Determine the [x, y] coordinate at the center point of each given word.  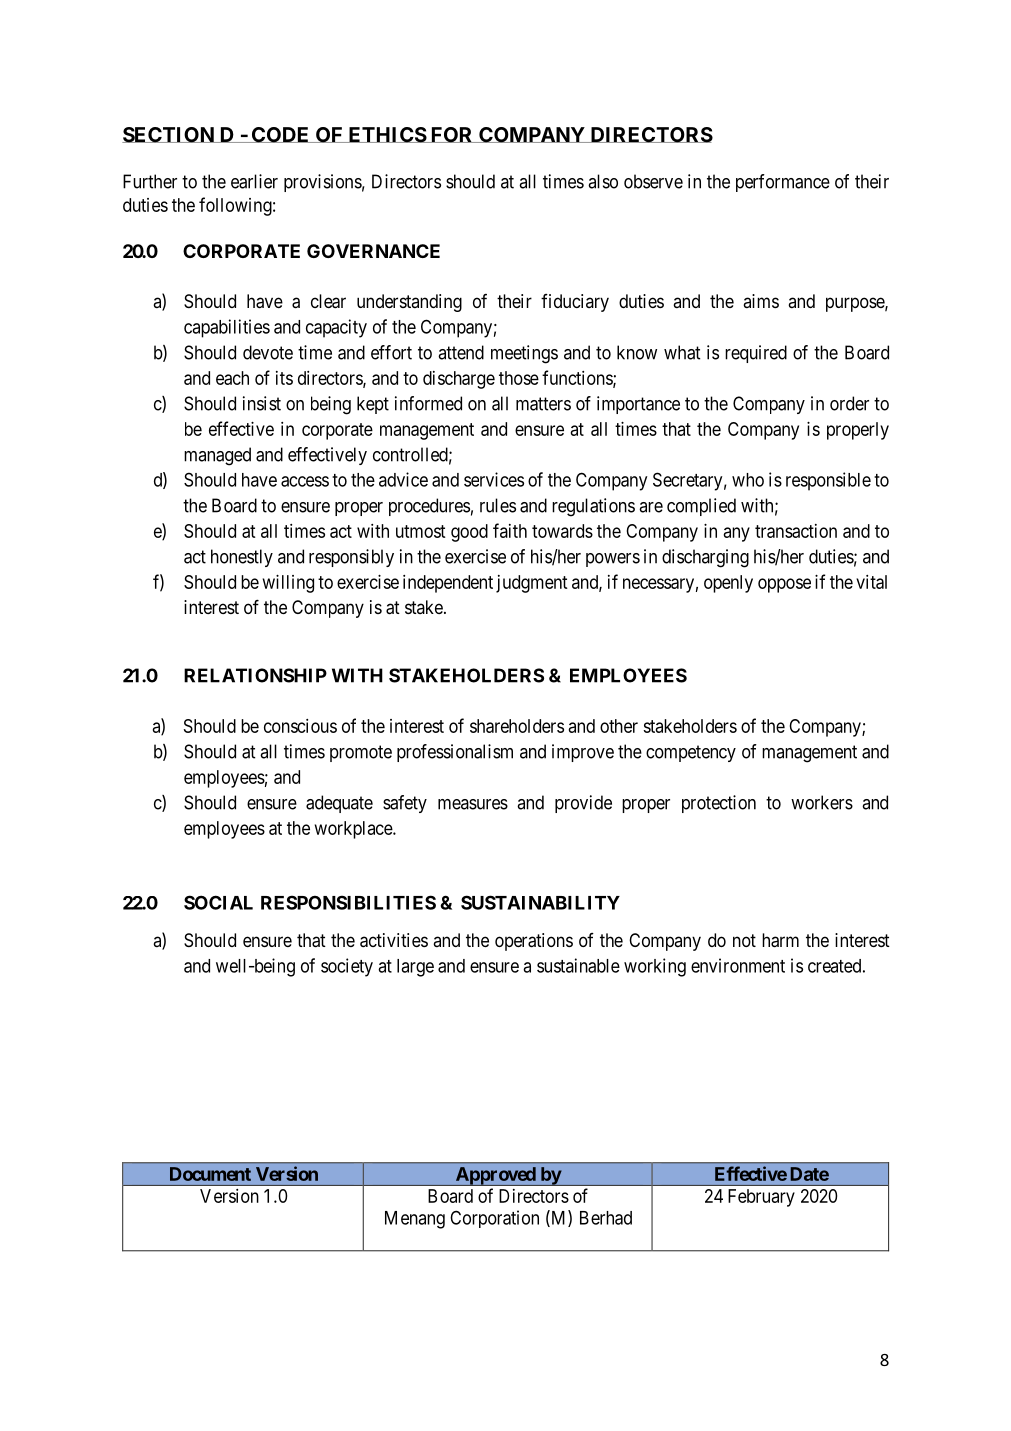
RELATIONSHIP [255, 675]
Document [210, 1174]
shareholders [517, 726]
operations [534, 942]
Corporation [494, 1219]
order [849, 403]
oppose [784, 585]
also [603, 181]
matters [543, 404]
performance [783, 183]
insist [262, 403]
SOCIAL [218, 902]
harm [780, 940]
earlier [254, 181]
